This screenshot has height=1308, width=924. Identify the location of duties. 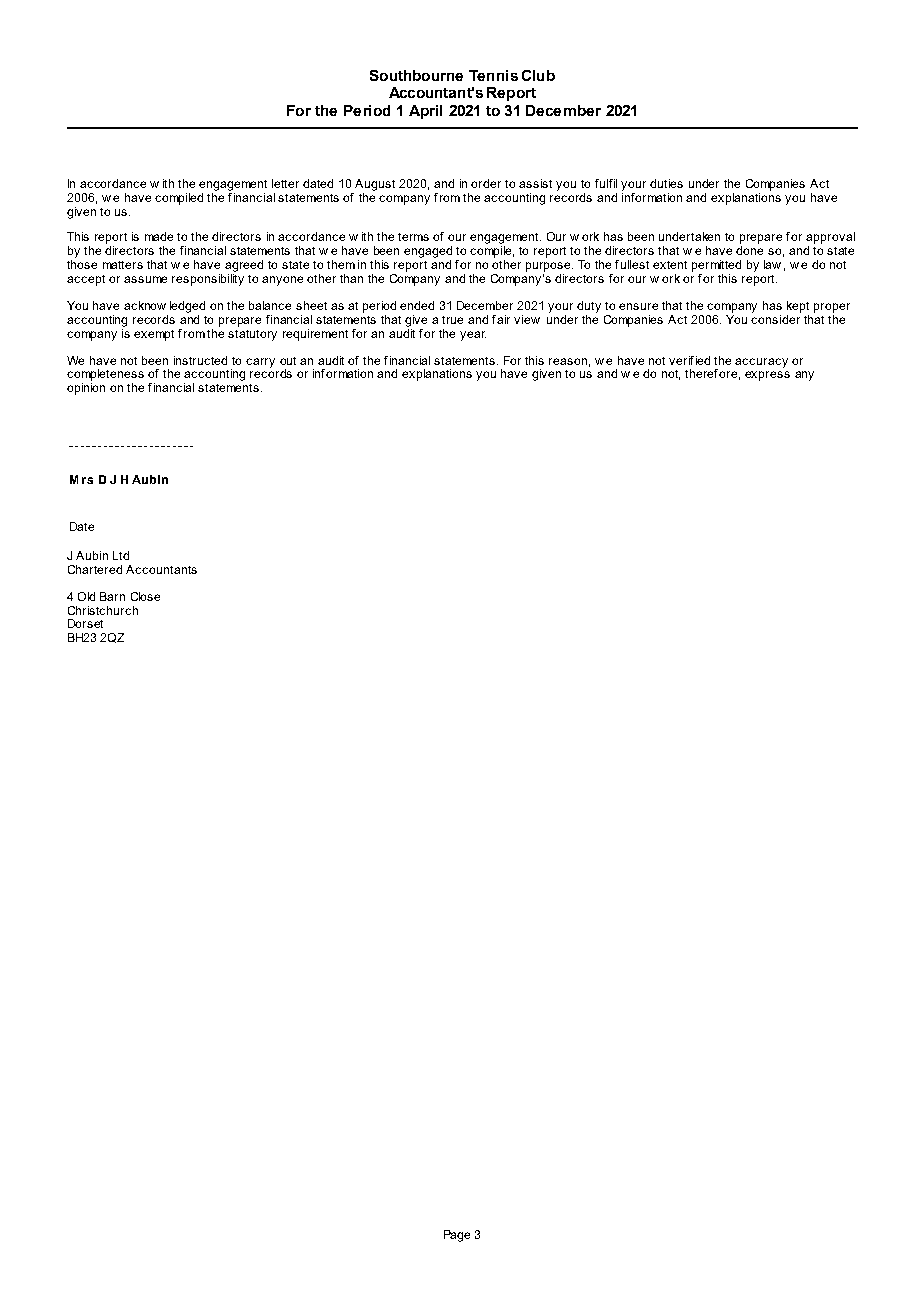
(666, 183).
